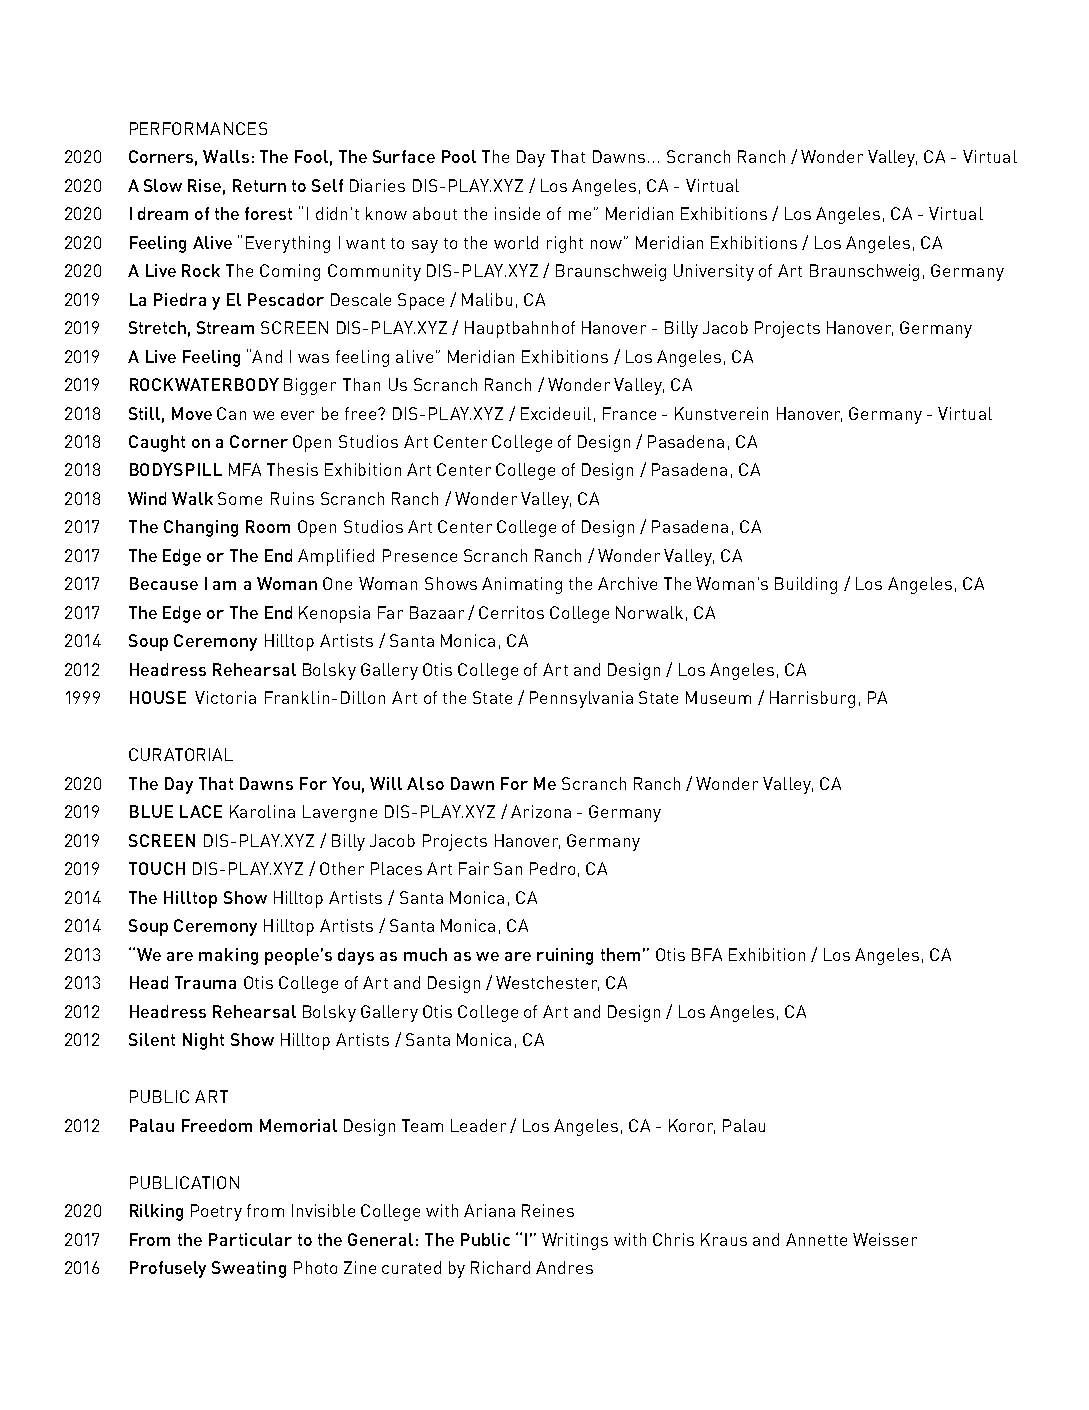 This document has height=1410, width=1089. What do you see at coordinates (707, 954) in the document?
I see `BFA` at bounding box center [707, 954].
